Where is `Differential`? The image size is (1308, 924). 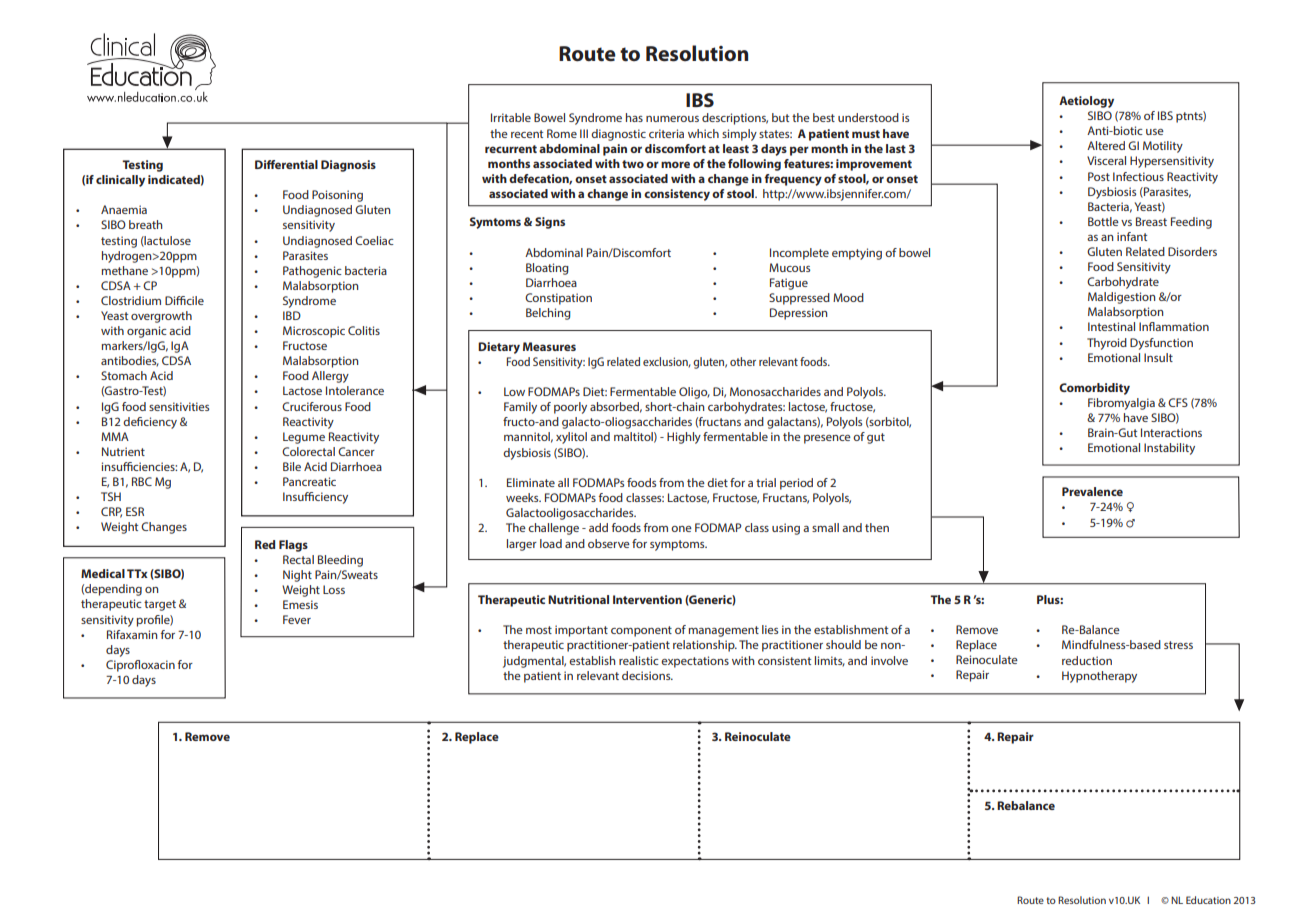
Differential is located at coordinates (286, 164).
